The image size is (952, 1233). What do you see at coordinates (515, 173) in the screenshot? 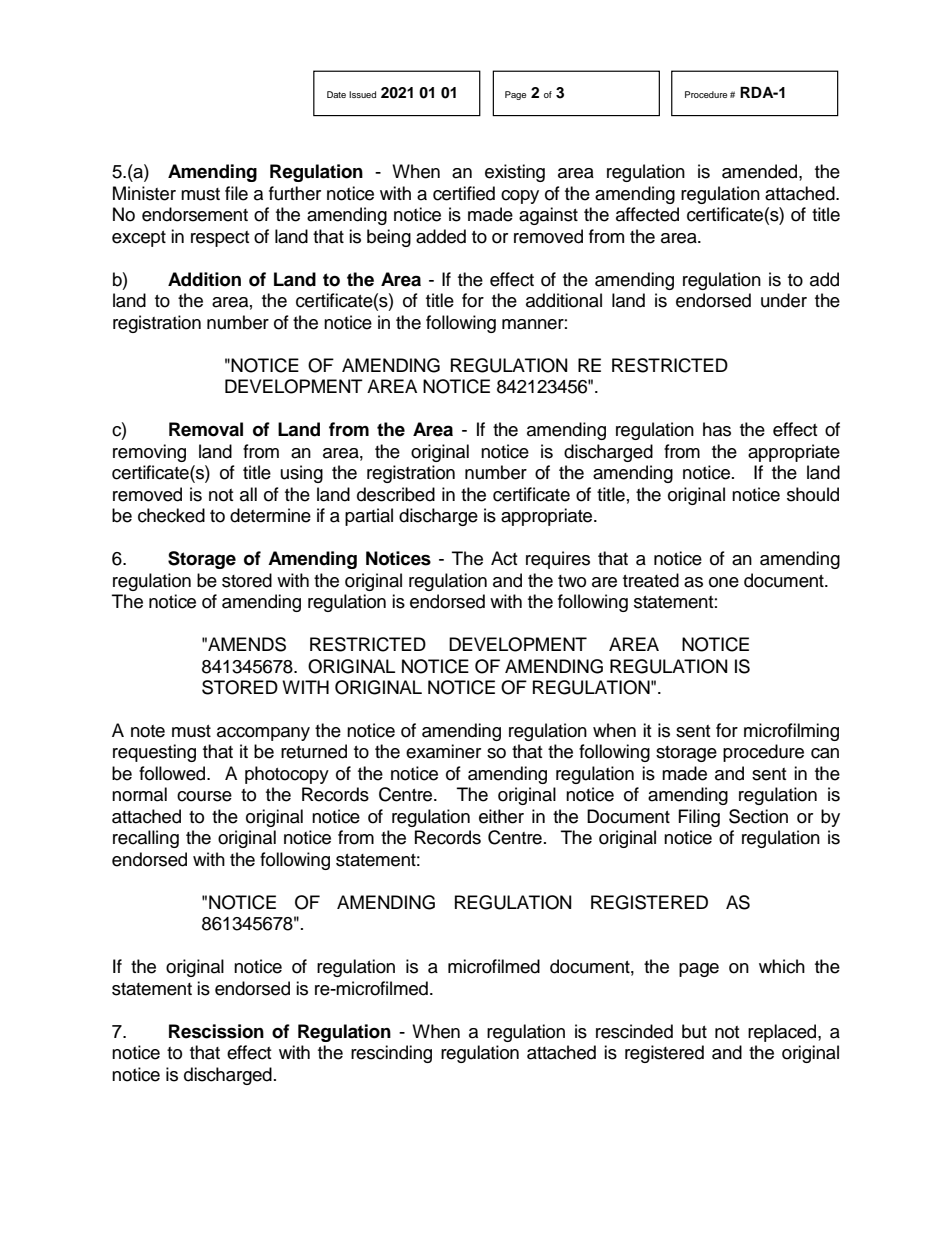
I see `existing` at bounding box center [515, 173].
